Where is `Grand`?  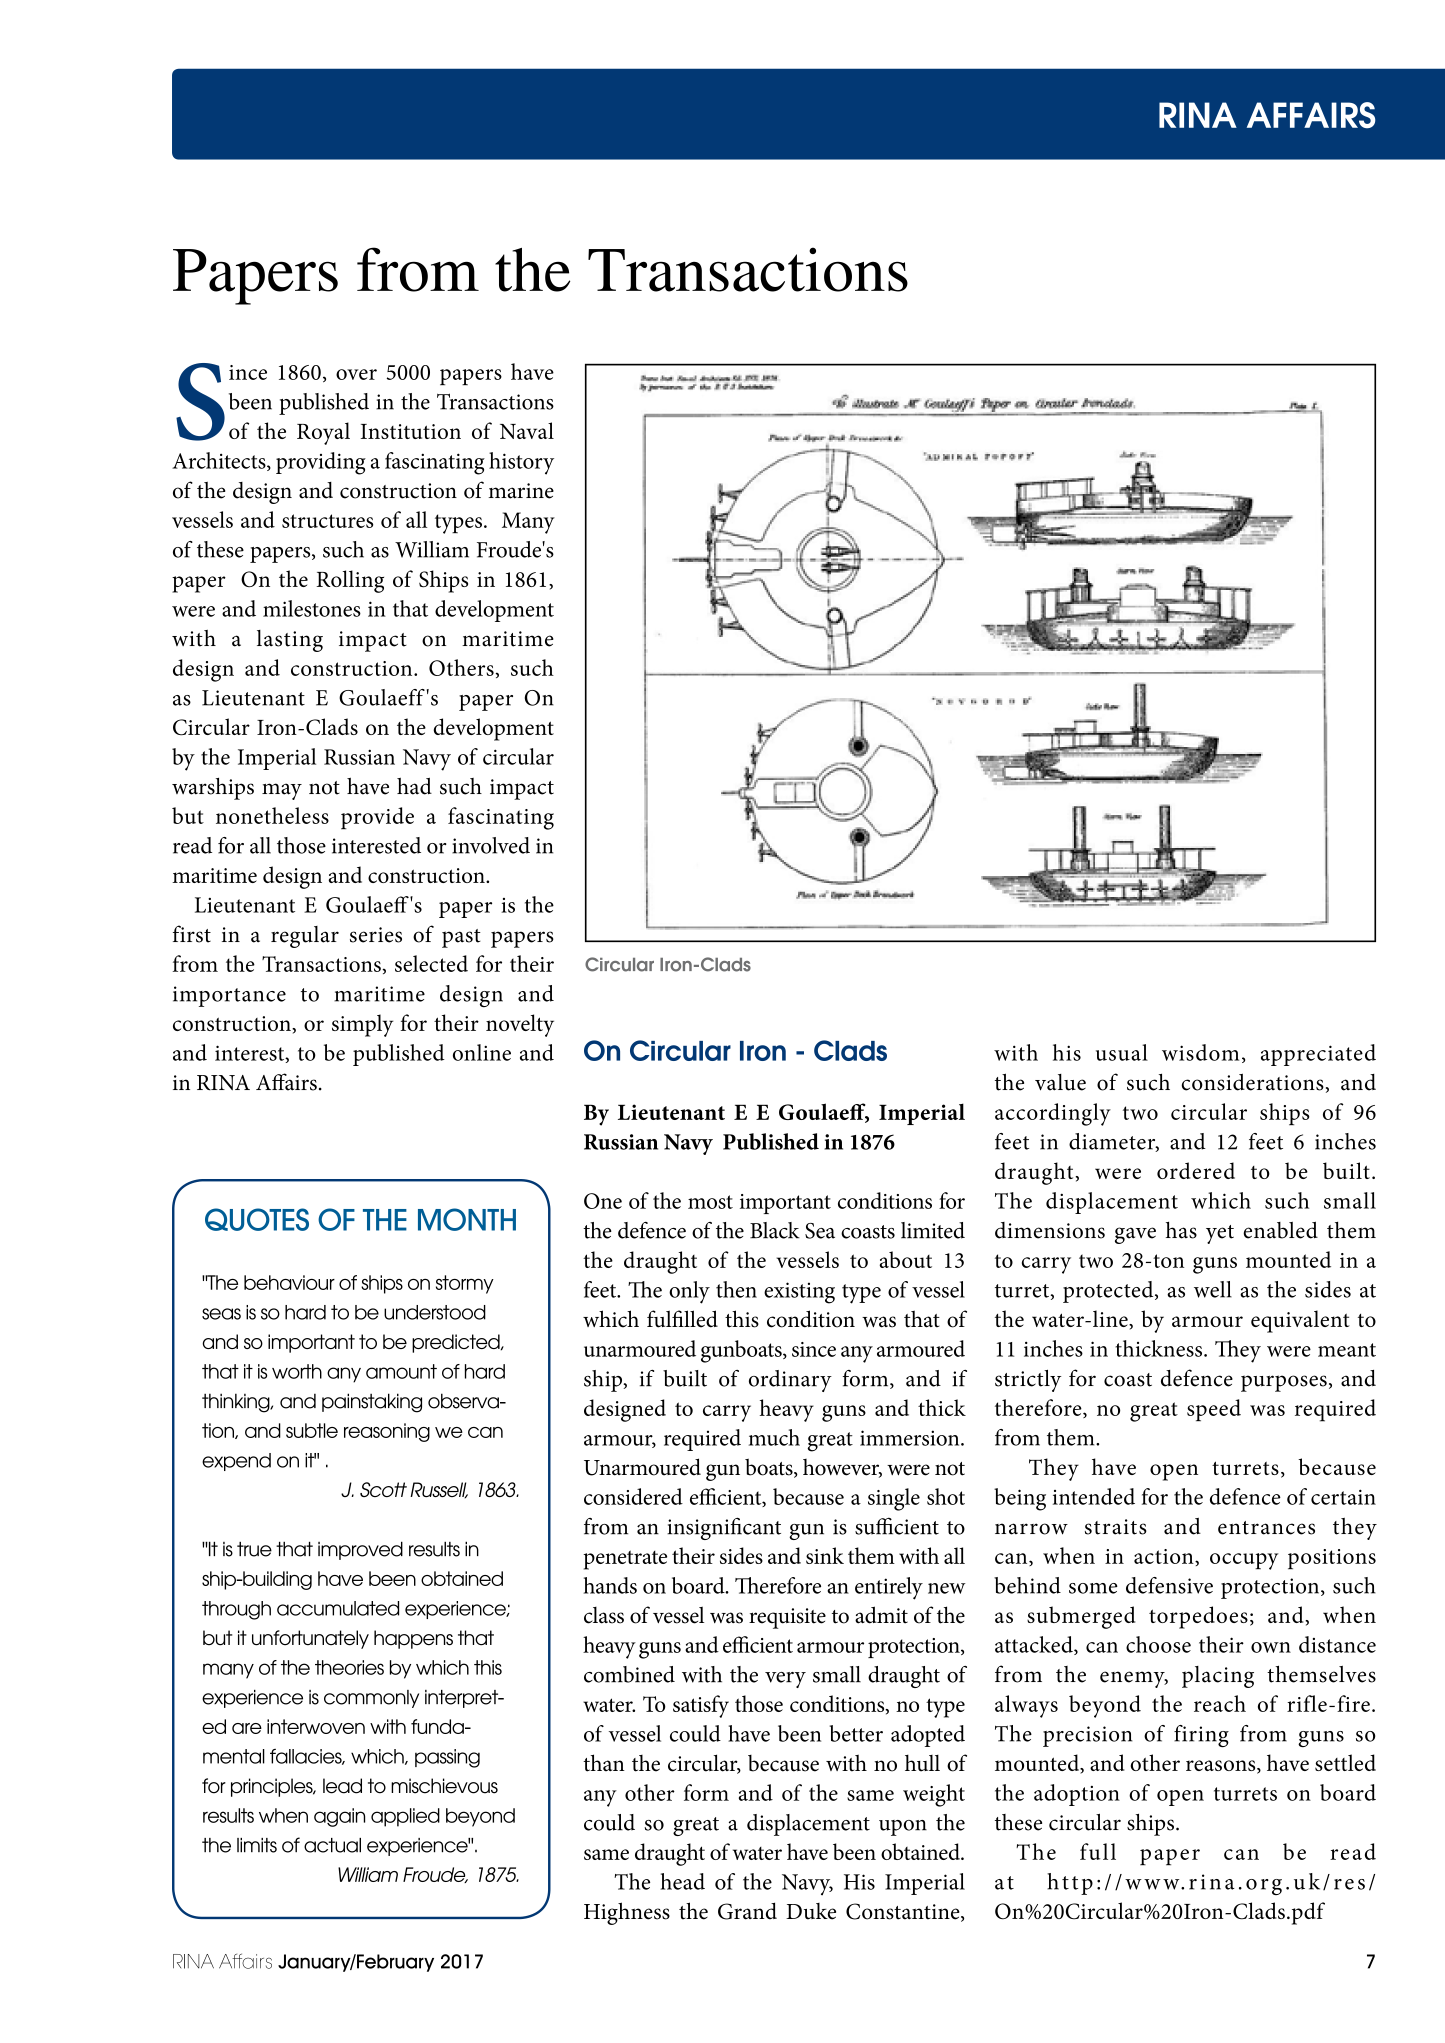
Grand is located at coordinates (747, 1911).
